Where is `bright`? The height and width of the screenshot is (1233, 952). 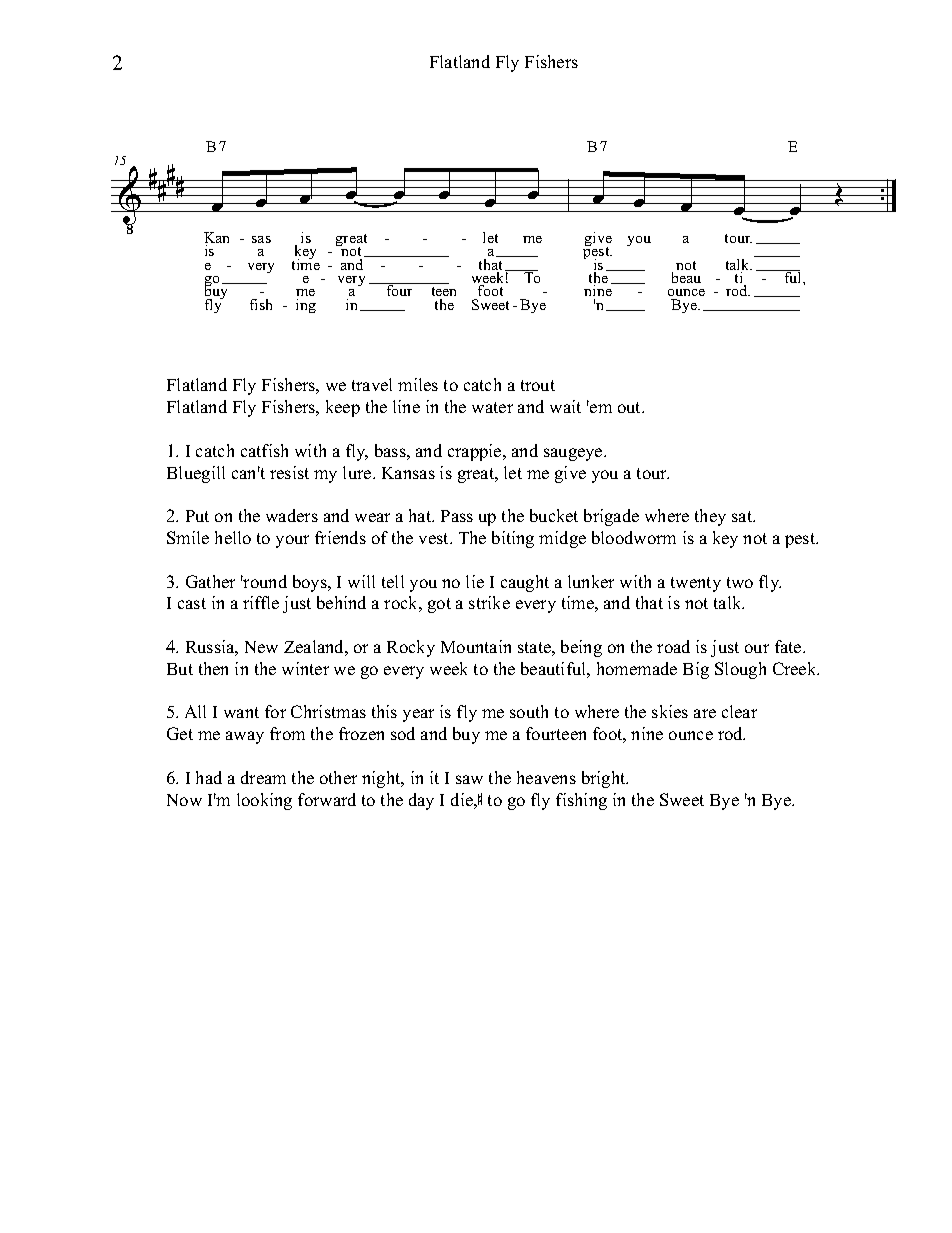
bright is located at coordinates (605, 779).
